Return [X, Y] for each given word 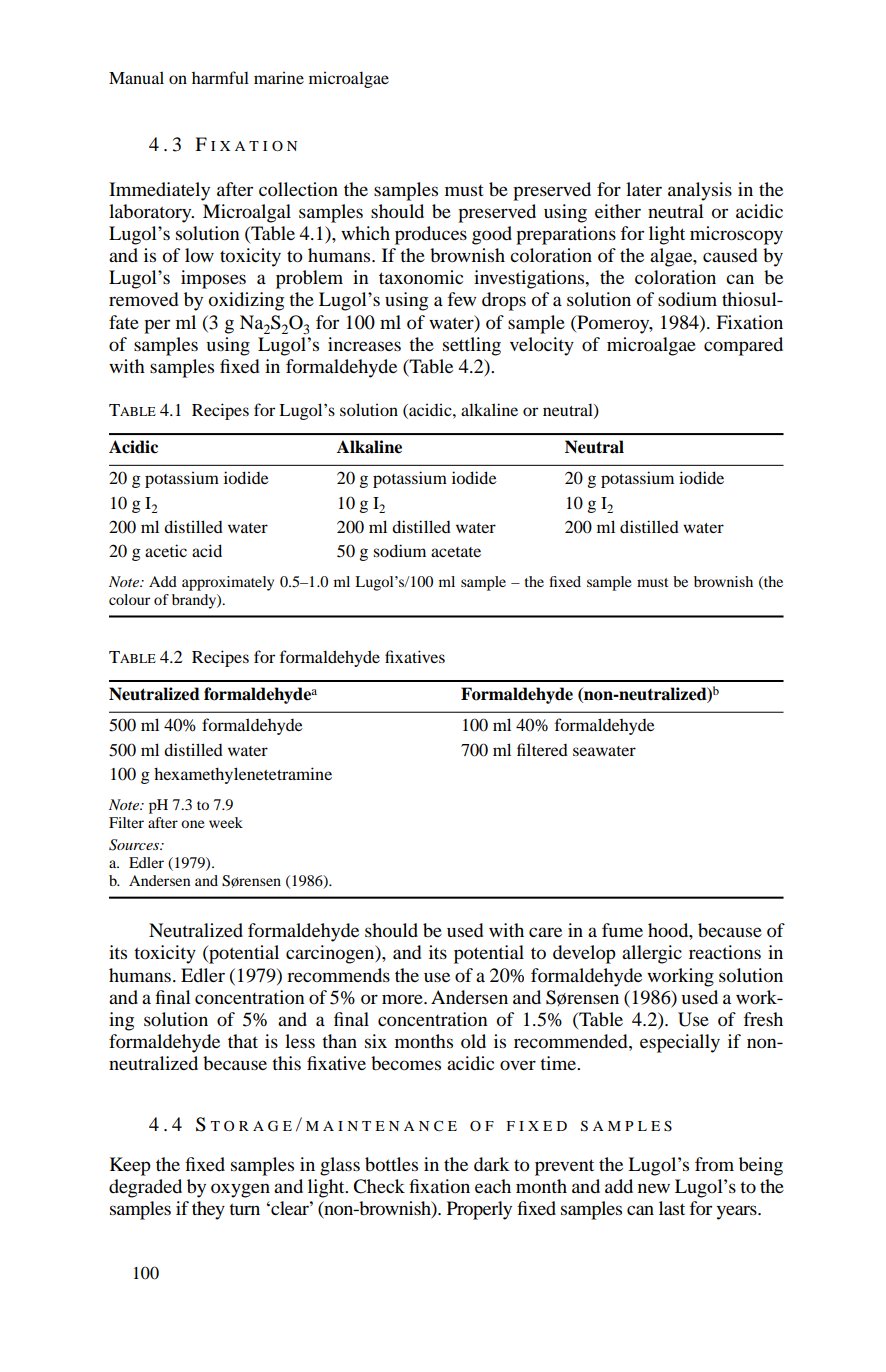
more [403, 999]
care [545, 932]
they [208, 1210]
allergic [652, 954]
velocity [542, 346]
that [243, 1041]
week [226, 822]
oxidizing [246, 301]
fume [622, 930]
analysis [700, 191]
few [461, 299]
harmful [220, 77]
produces [431, 235]
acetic [166, 550]
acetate [456, 552]
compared [743, 346]
